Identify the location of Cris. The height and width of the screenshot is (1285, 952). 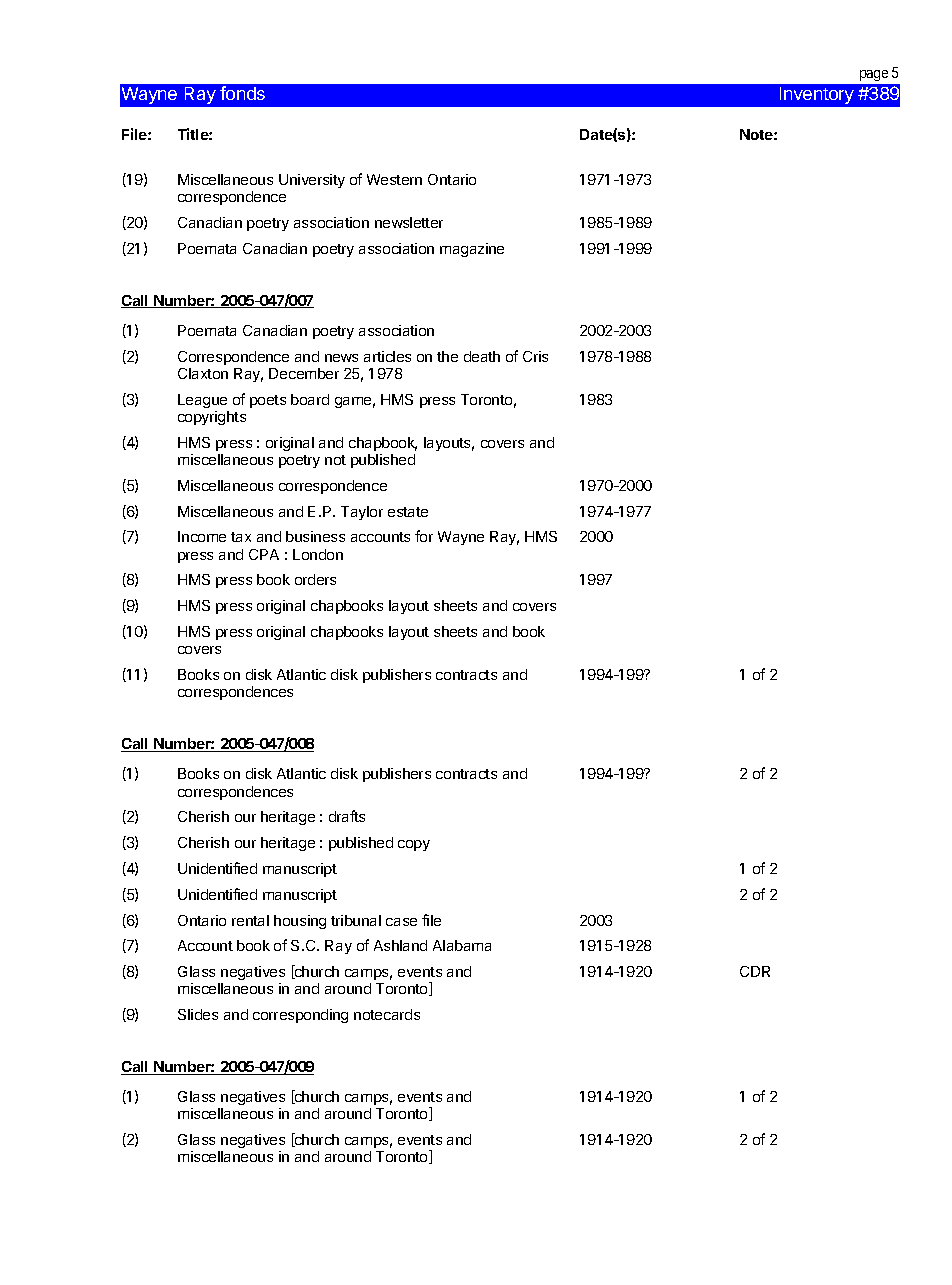
(535, 356).
